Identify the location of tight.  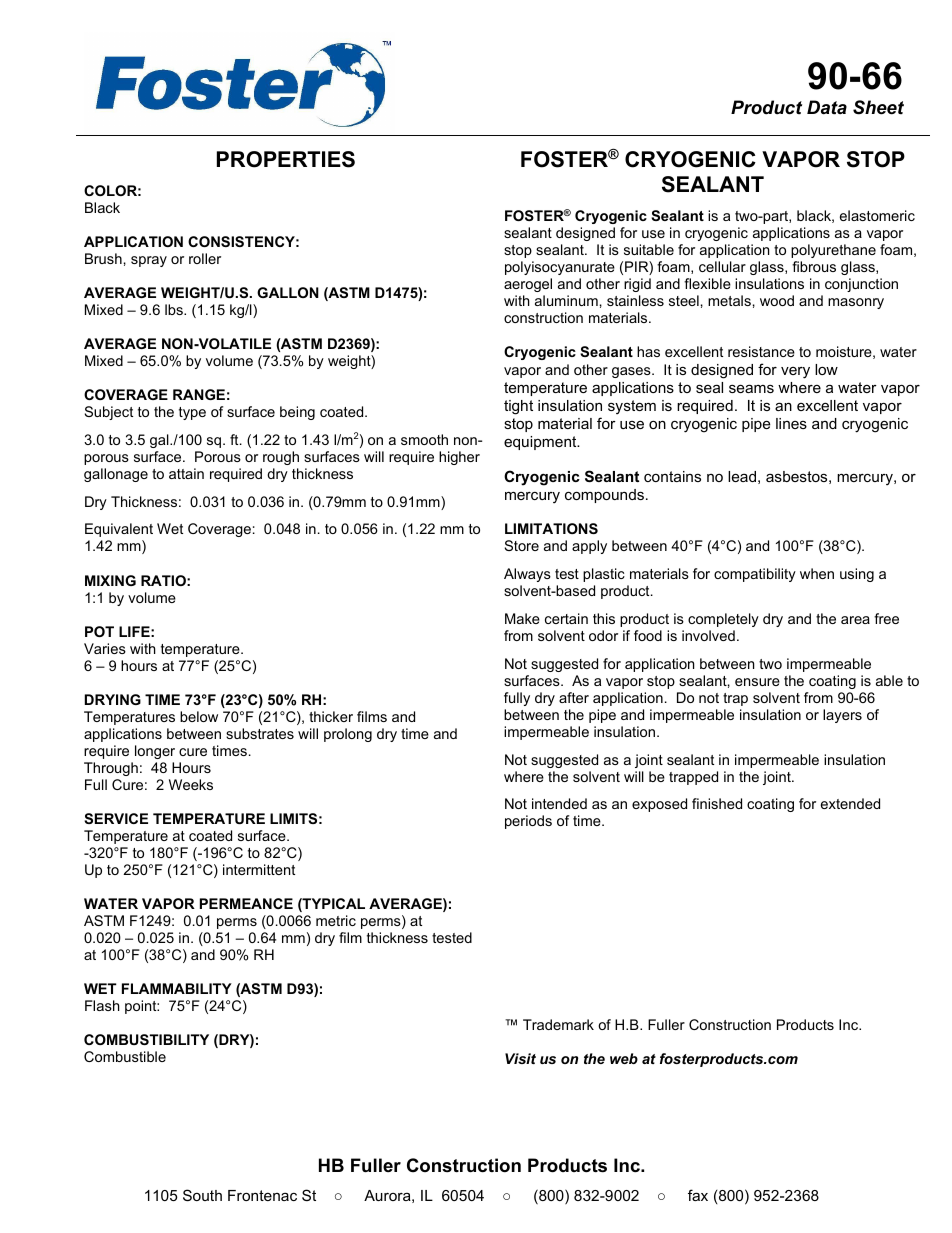
(518, 407).
